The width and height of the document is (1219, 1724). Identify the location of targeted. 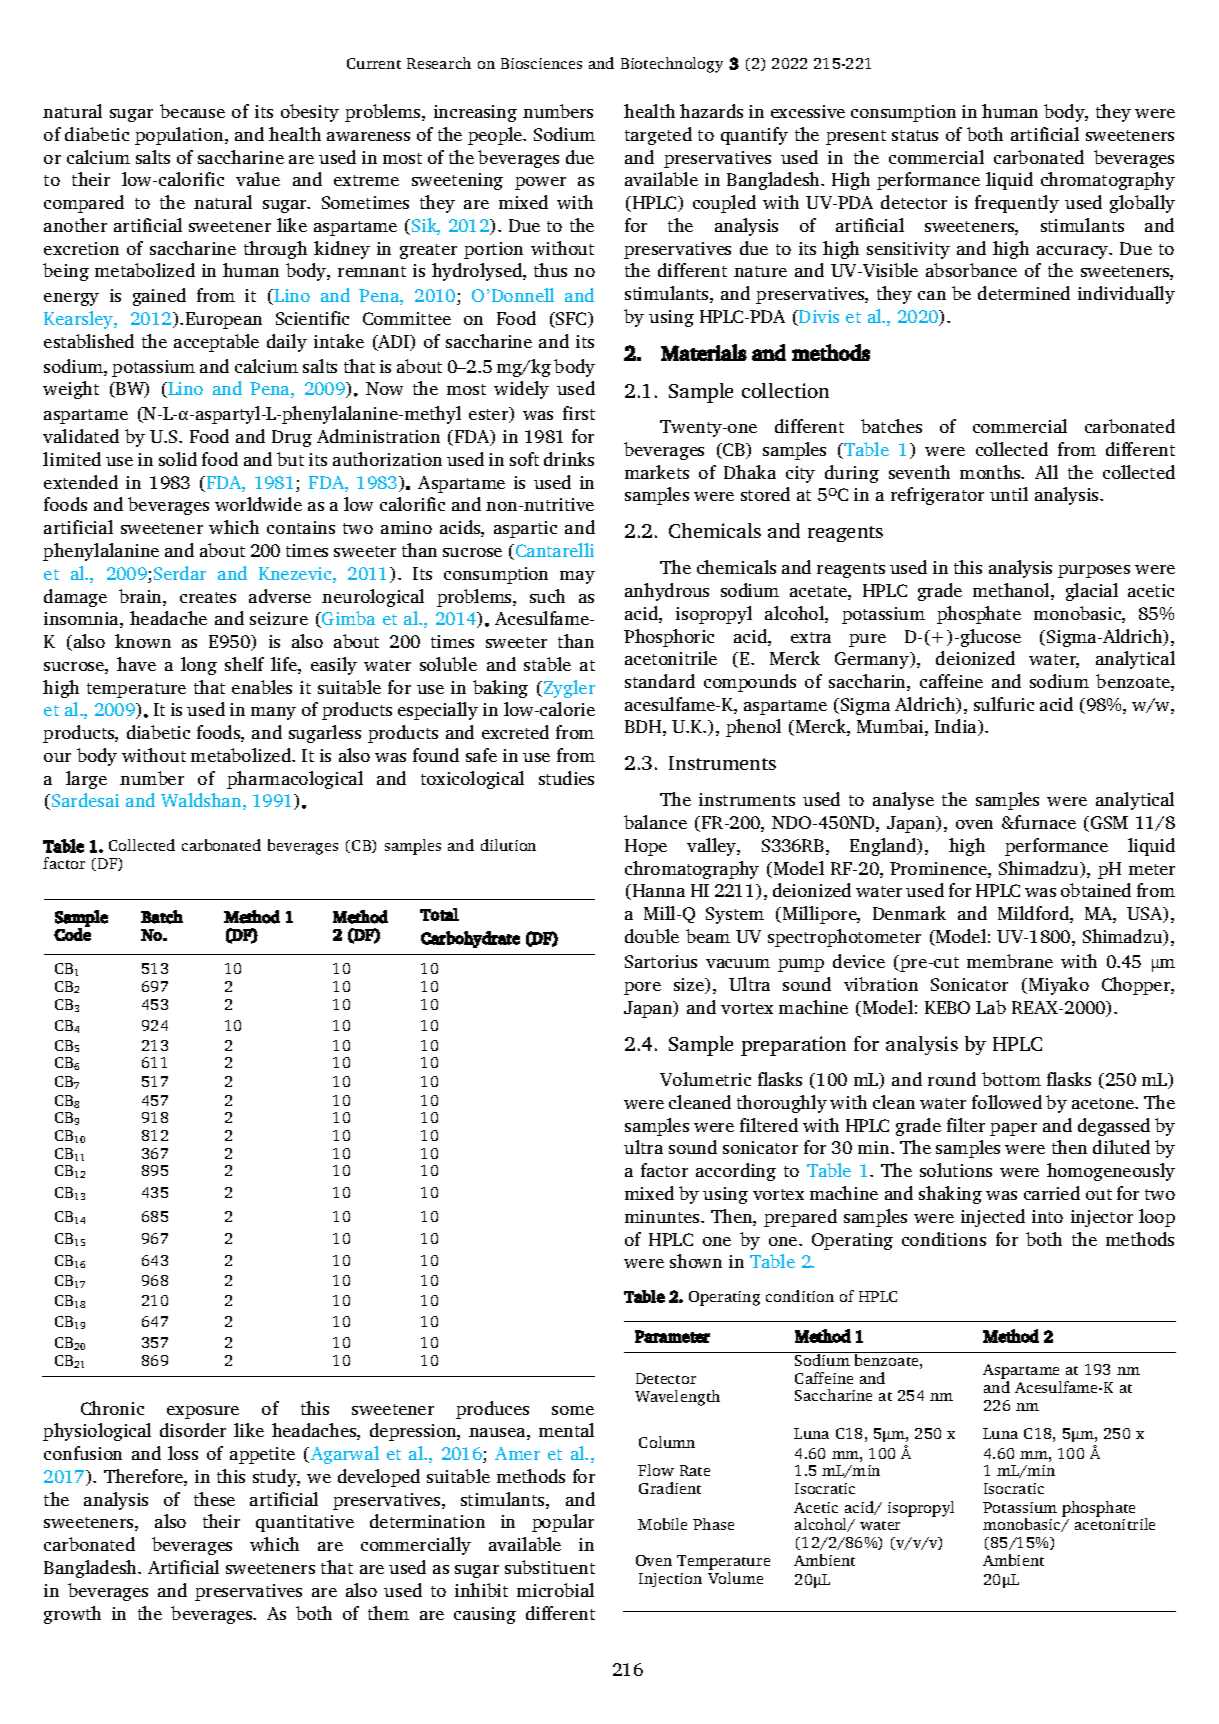
(658, 136).
